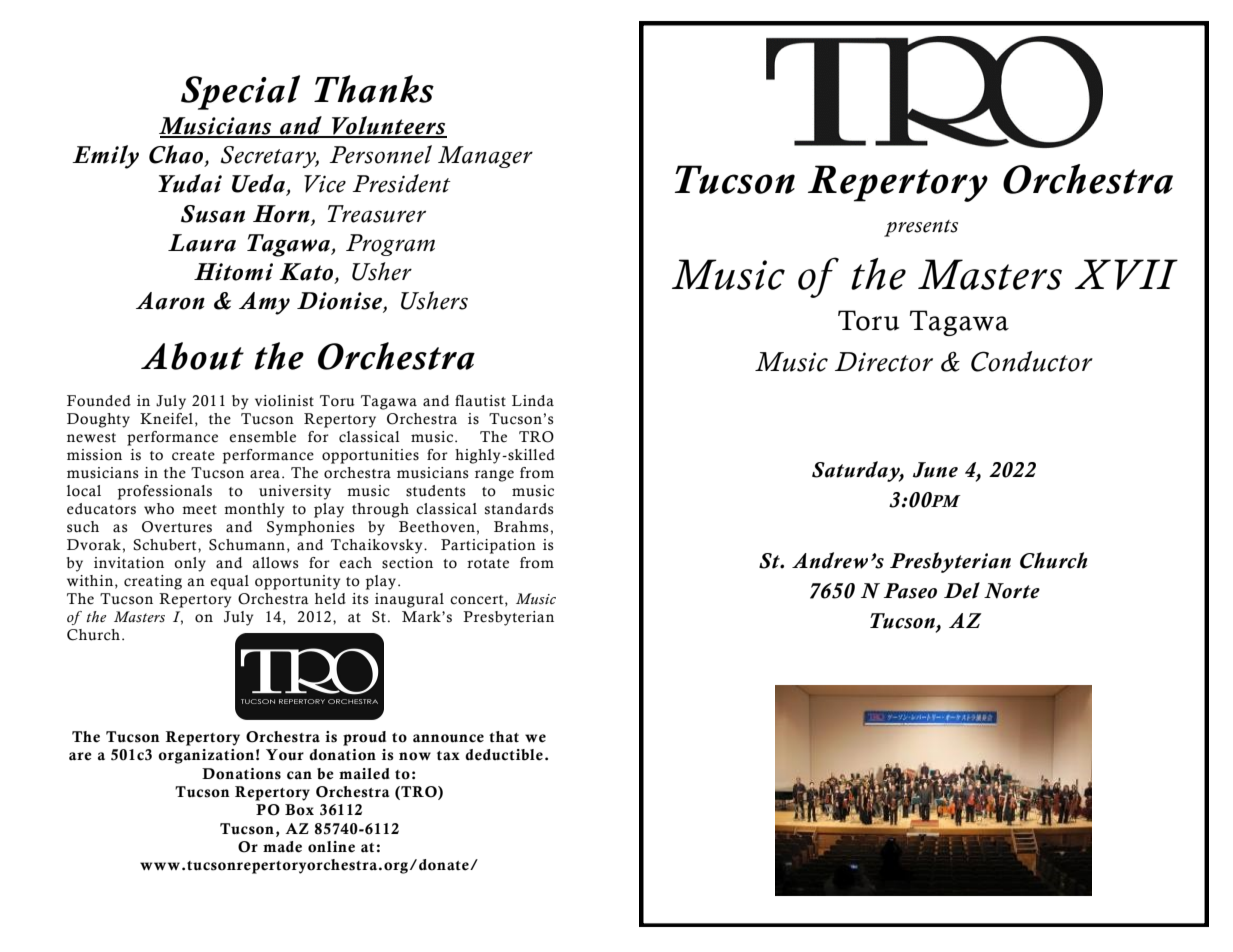  I want to click on made, so click(282, 847).
